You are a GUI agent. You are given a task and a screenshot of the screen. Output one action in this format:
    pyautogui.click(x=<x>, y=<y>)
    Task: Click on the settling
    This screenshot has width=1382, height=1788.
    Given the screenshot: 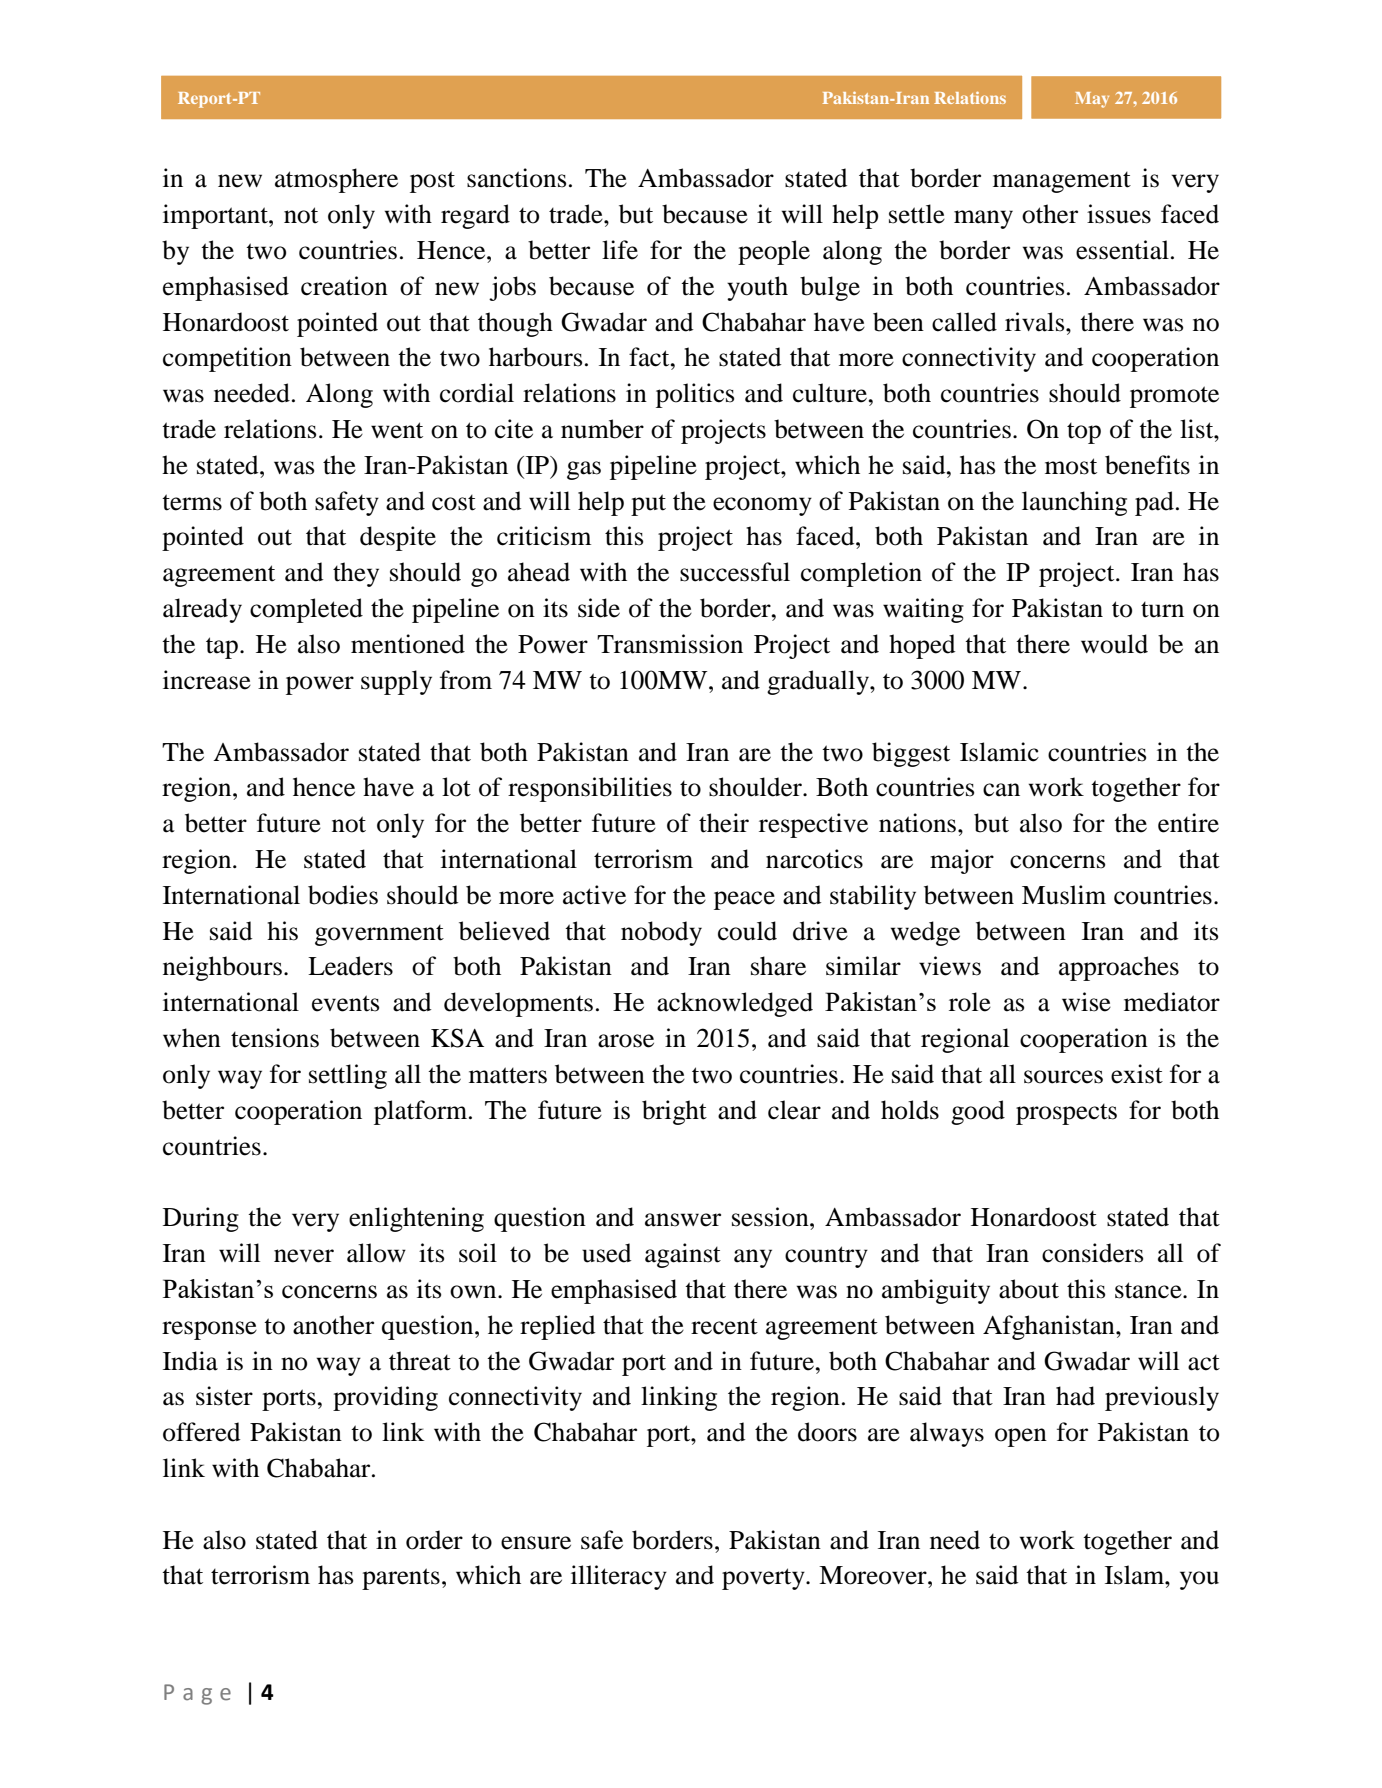 What is the action you would take?
    pyautogui.click(x=348, y=1076)
